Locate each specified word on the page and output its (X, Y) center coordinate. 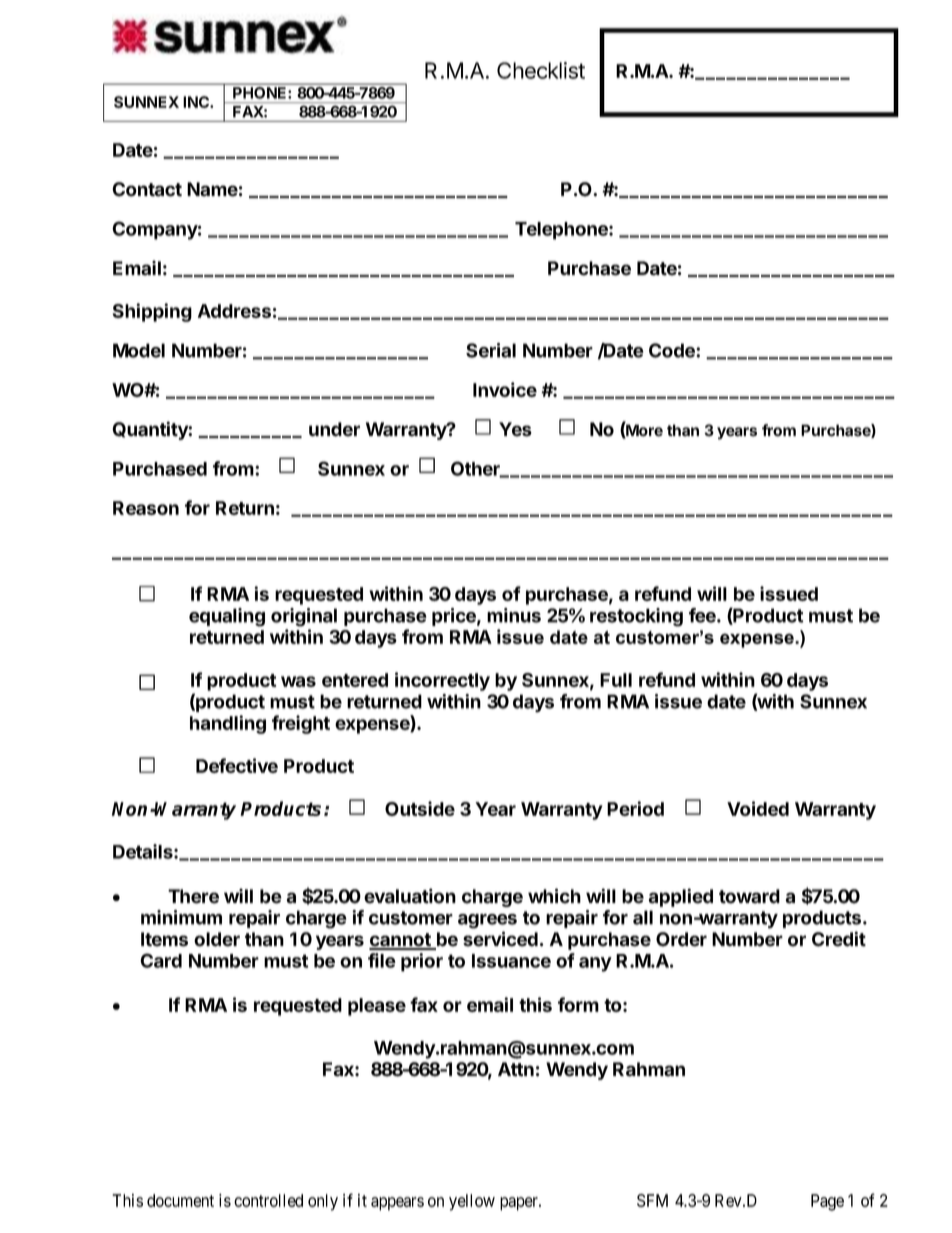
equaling (227, 617)
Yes (515, 429)
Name (212, 189)
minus (514, 615)
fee (703, 615)
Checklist (541, 70)
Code (673, 350)
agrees (487, 921)
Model (139, 350)
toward (749, 896)
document (180, 1200)
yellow (472, 1202)
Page (827, 1202)
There (193, 896)
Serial (491, 350)
